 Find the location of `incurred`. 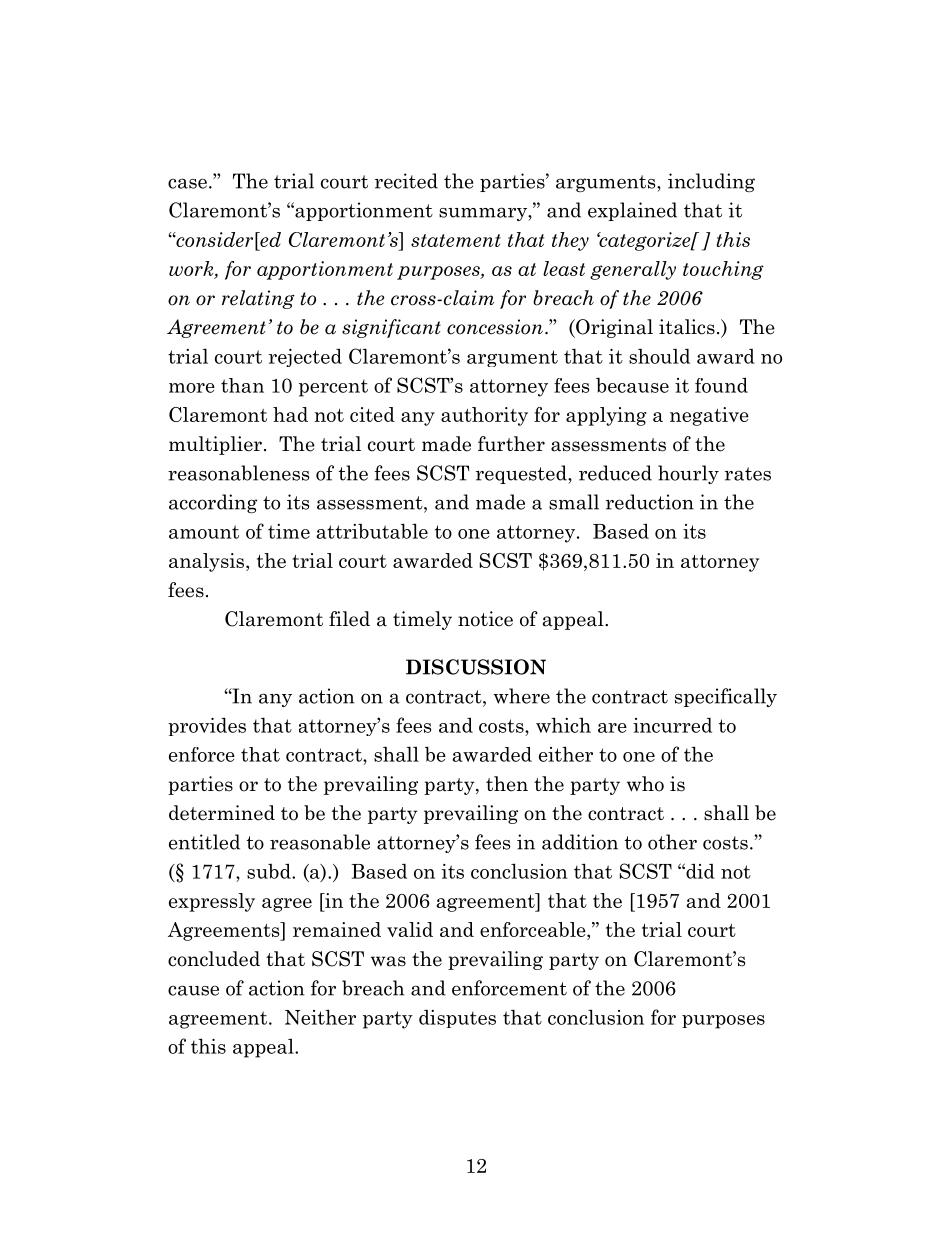

incurred is located at coordinates (672, 725).
